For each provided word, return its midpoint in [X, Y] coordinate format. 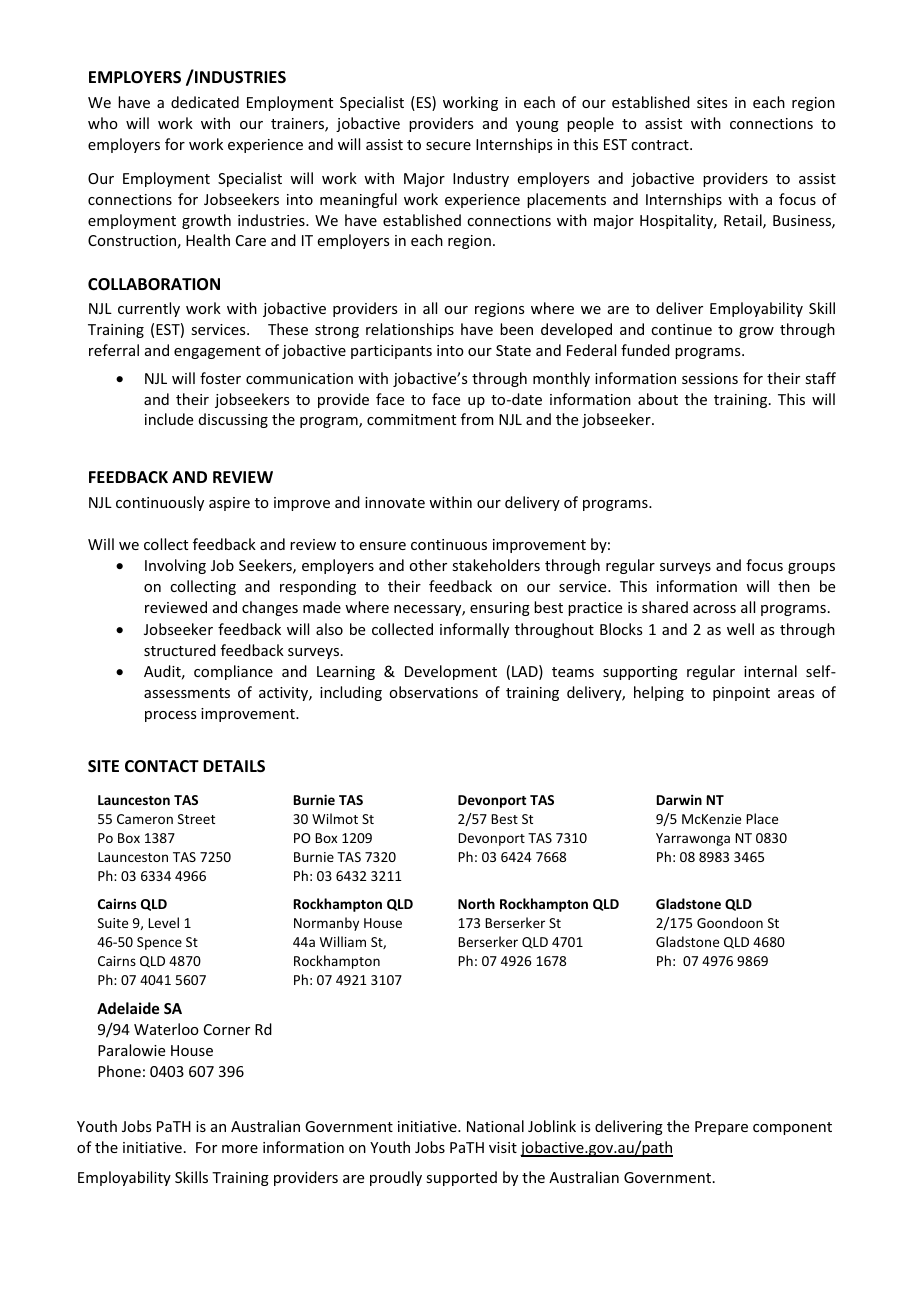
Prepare [721, 1128]
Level [163, 922]
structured [180, 650]
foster [220, 378]
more [240, 1149]
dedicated [205, 102]
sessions [710, 378]
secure [448, 146]
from [477, 419]
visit [503, 1147]
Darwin [679, 799]
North [476, 903]
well [740, 629]
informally [474, 630]
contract [661, 145]
